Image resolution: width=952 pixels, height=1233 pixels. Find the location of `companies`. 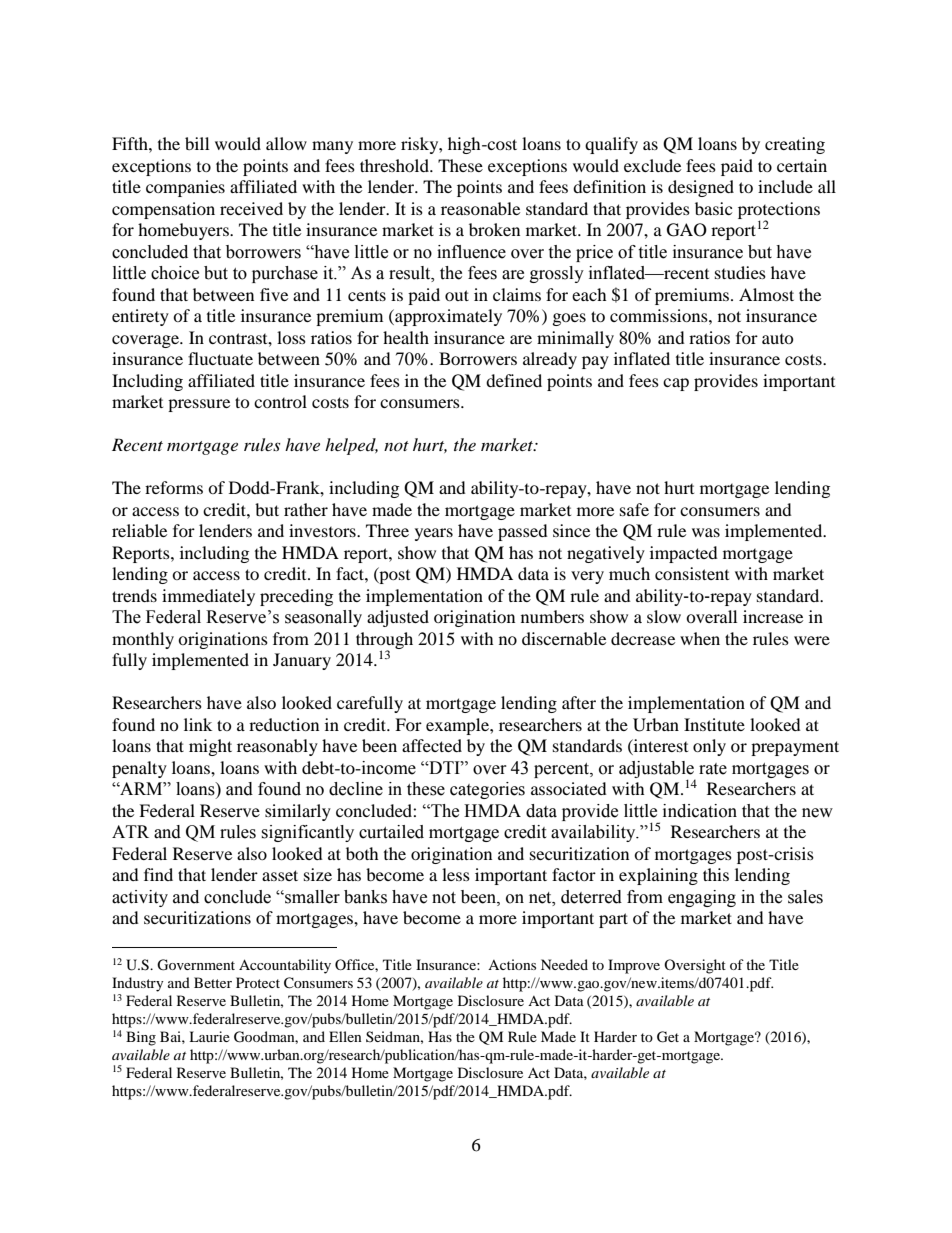

companies is located at coordinates (185, 188).
